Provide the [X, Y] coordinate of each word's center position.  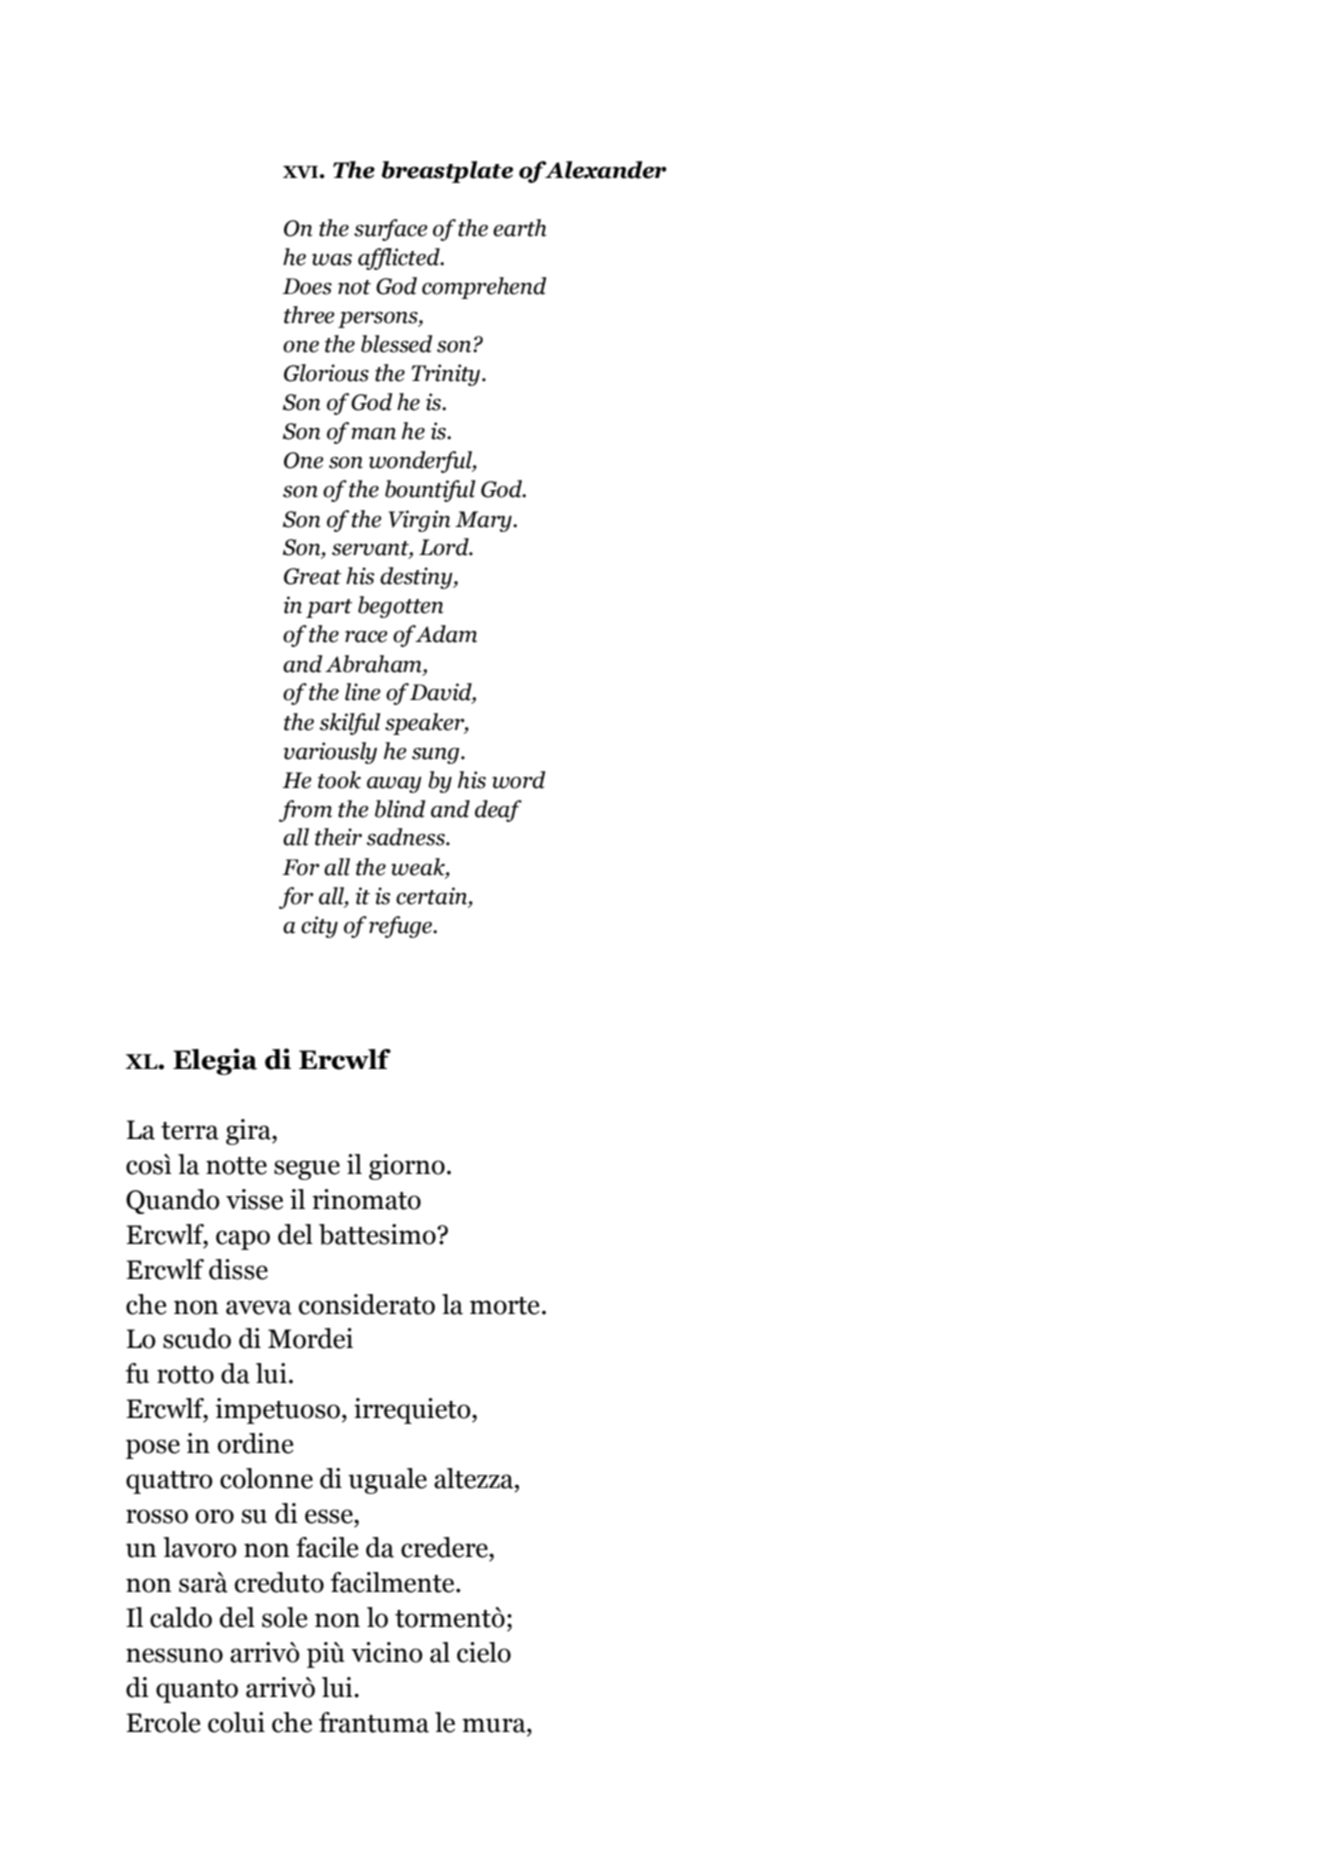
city [319, 927]
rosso [157, 1516]
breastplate [447, 172]
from [305, 811]
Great [312, 576]
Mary [484, 521]
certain [431, 896]
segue [307, 1170]
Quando [173, 1201]
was [332, 259]
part [329, 608]
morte [505, 1306]
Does [307, 286]
